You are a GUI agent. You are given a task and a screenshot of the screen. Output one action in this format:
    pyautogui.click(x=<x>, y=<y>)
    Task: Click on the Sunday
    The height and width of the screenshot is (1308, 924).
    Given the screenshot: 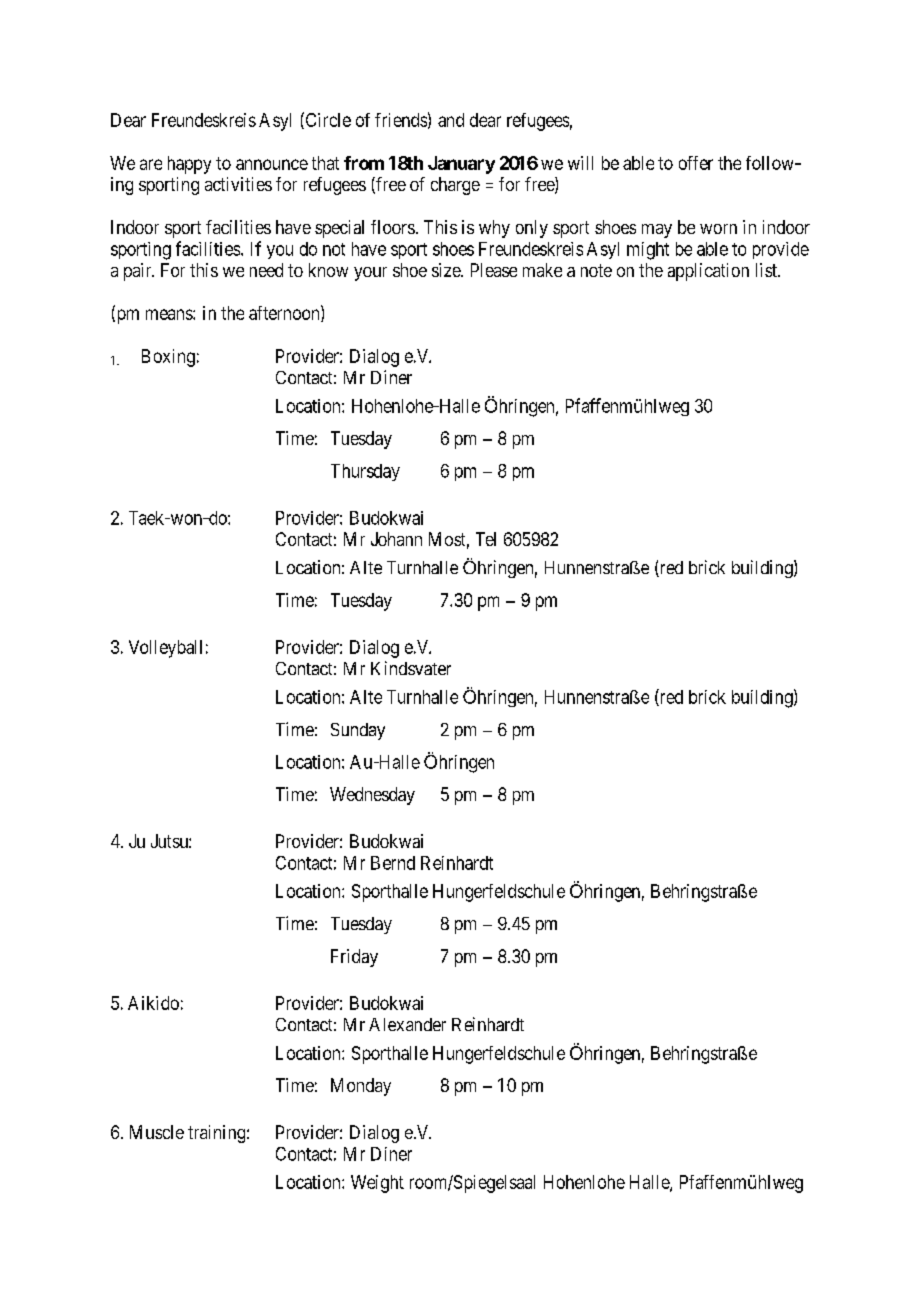 What is the action you would take?
    pyautogui.click(x=358, y=731)
